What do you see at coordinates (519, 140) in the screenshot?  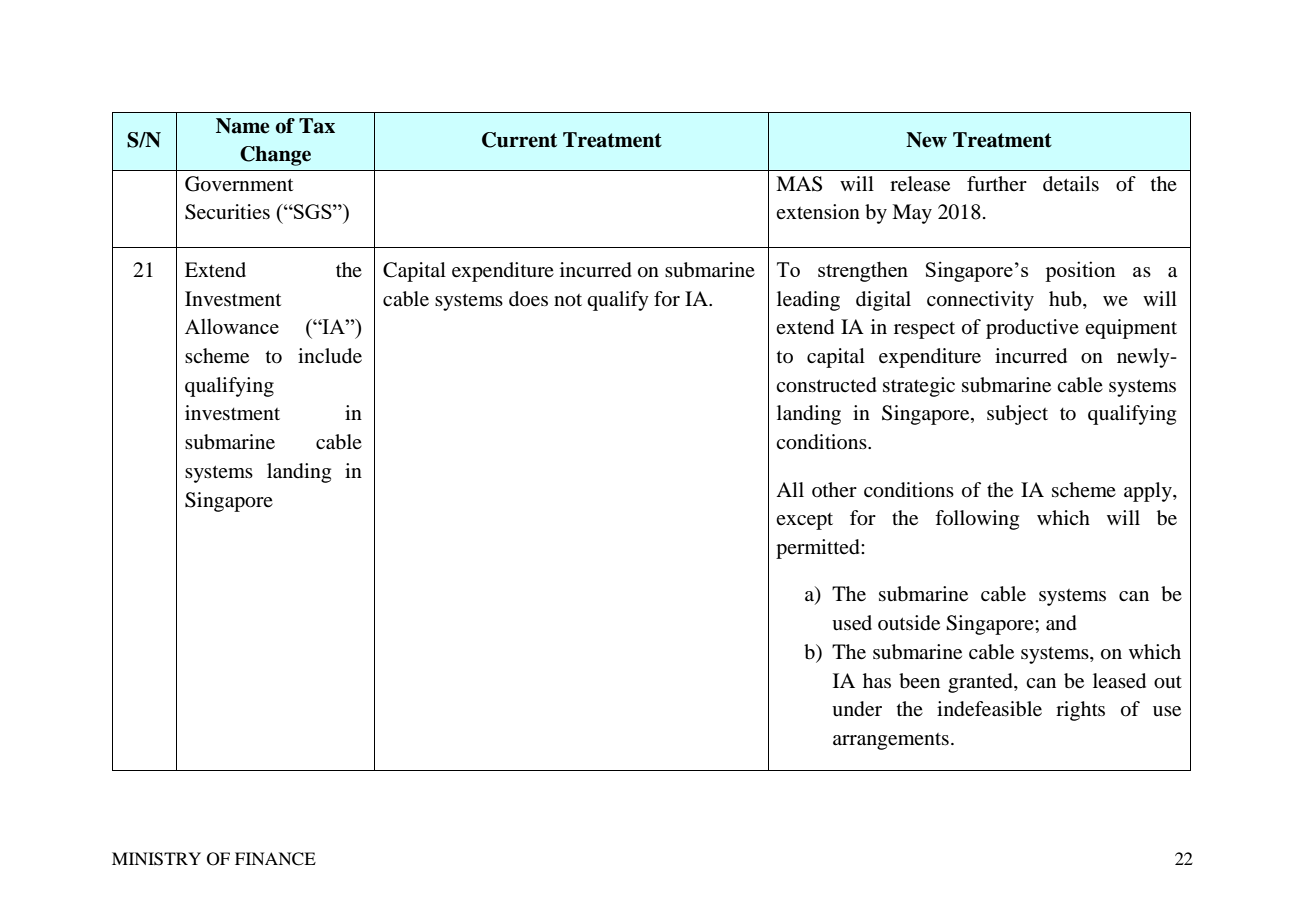 I see `Current` at bounding box center [519, 140].
